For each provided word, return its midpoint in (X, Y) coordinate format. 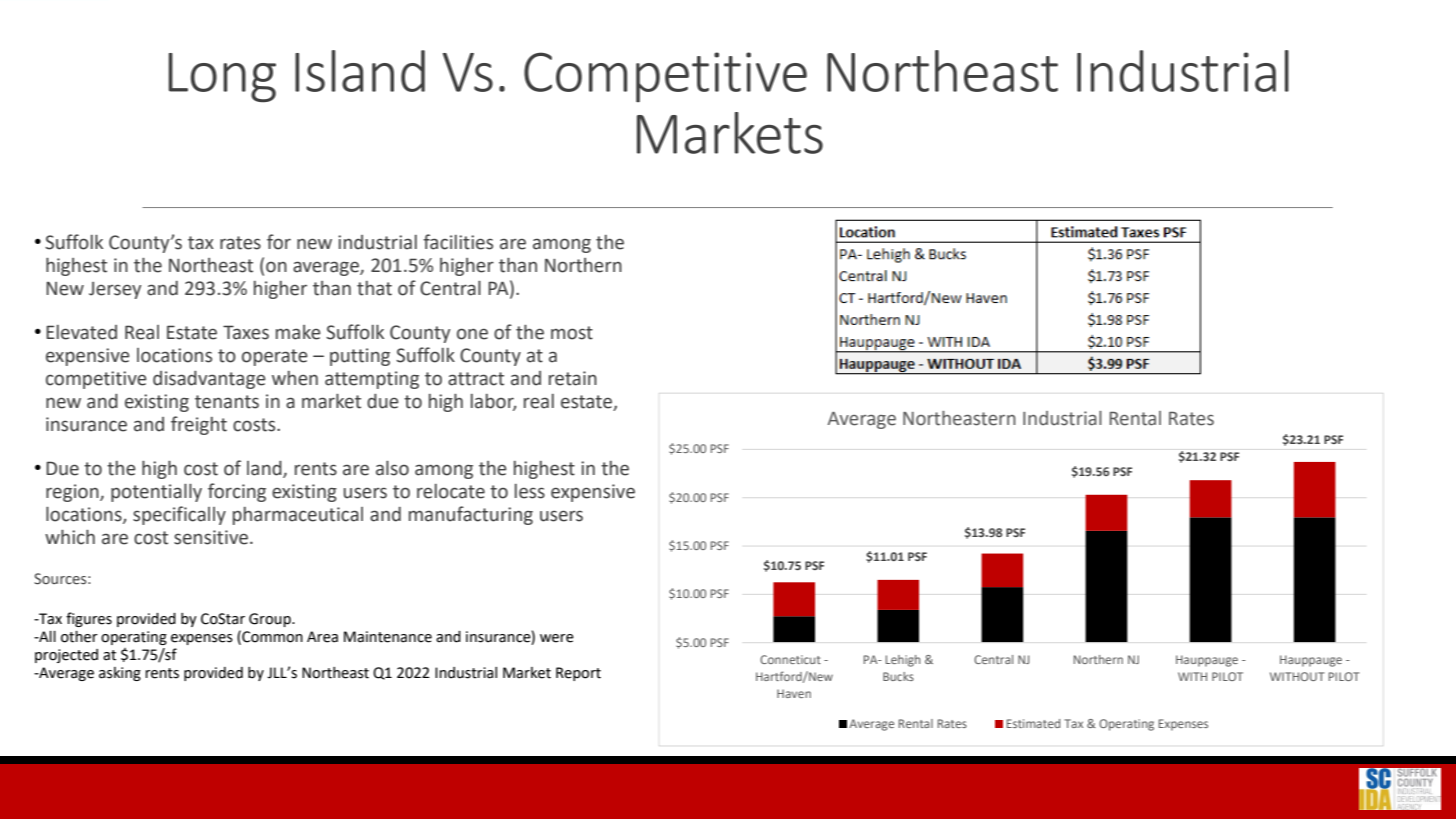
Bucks (898, 676)
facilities (458, 242)
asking (120, 674)
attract (476, 379)
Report (578, 674)
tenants (227, 402)
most (572, 333)
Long (222, 77)
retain (573, 378)
